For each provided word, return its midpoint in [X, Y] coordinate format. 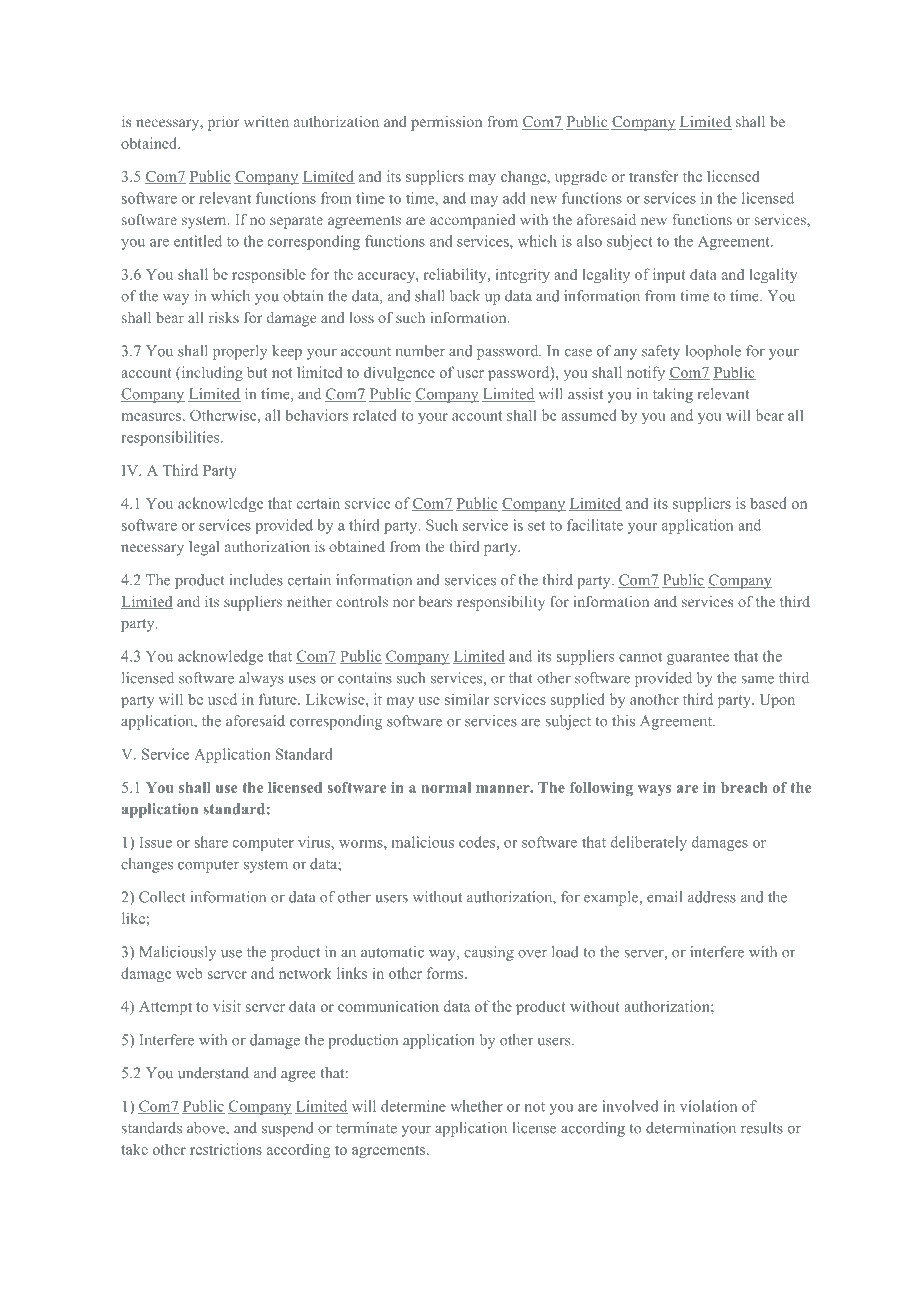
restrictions [226, 1149]
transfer [654, 176]
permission [446, 123]
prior [223, 123]
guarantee [698, 658]
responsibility [501, 603]
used [222, 699]
